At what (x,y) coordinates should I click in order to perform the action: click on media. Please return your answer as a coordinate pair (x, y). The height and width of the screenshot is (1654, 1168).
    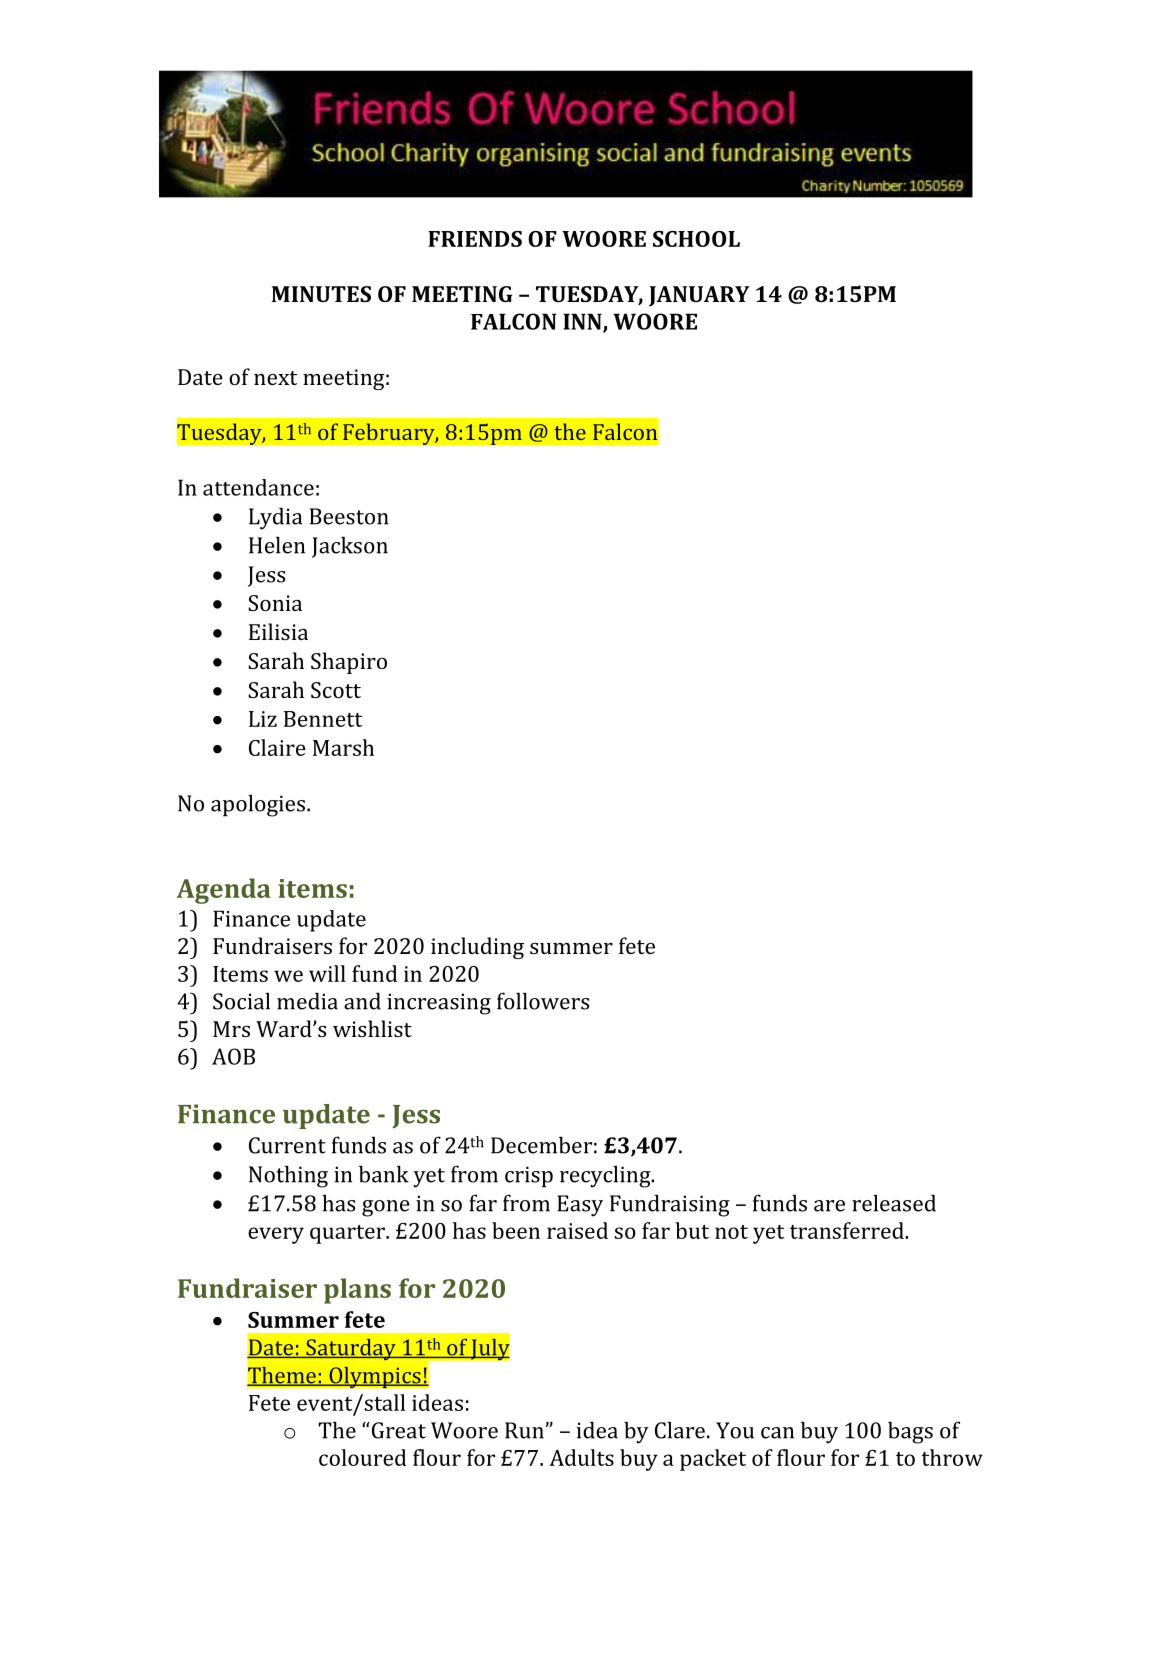
    Looking at the image, I should click on (307, 1001).
